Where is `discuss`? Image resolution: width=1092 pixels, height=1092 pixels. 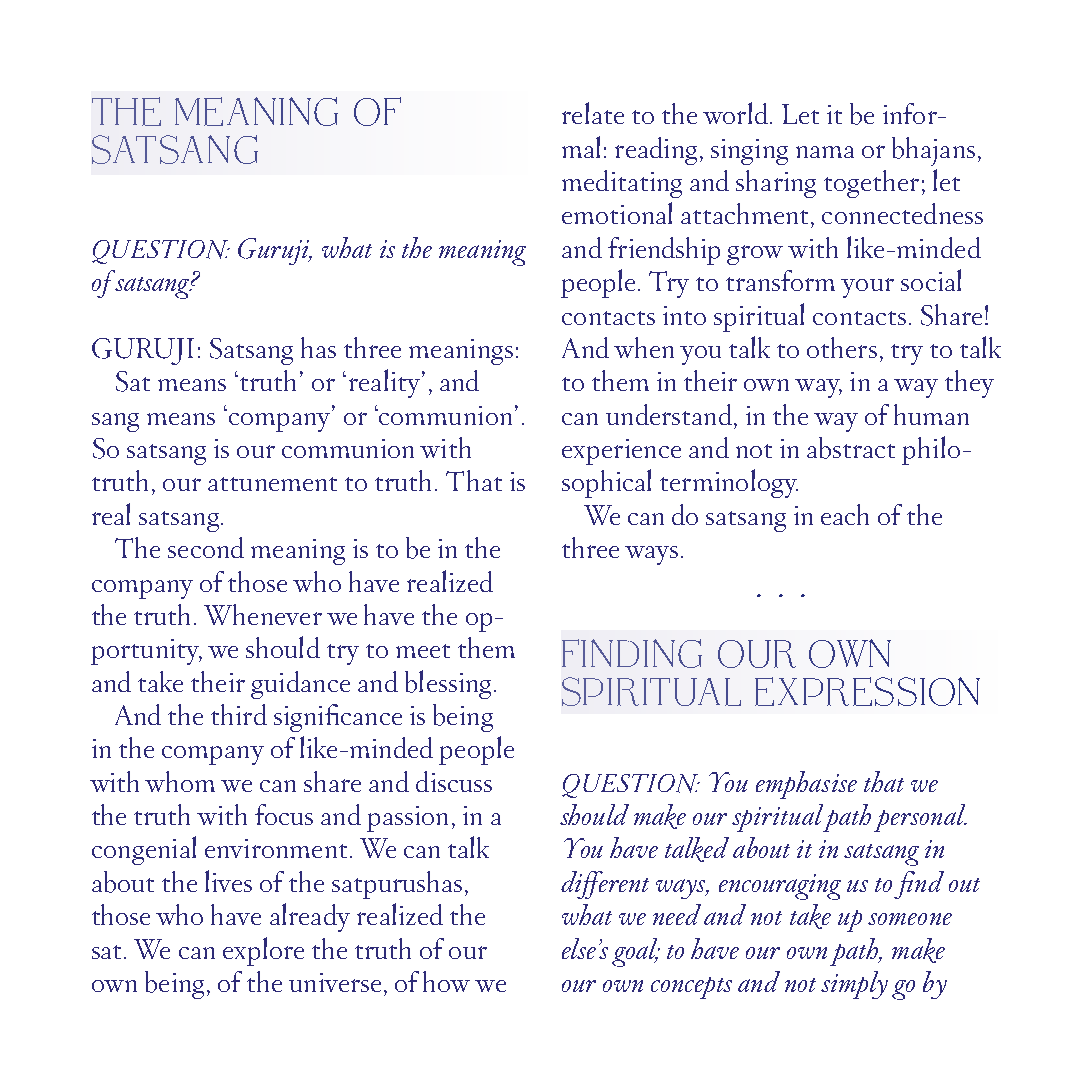
discuss is located at coordinates (454, 781).
